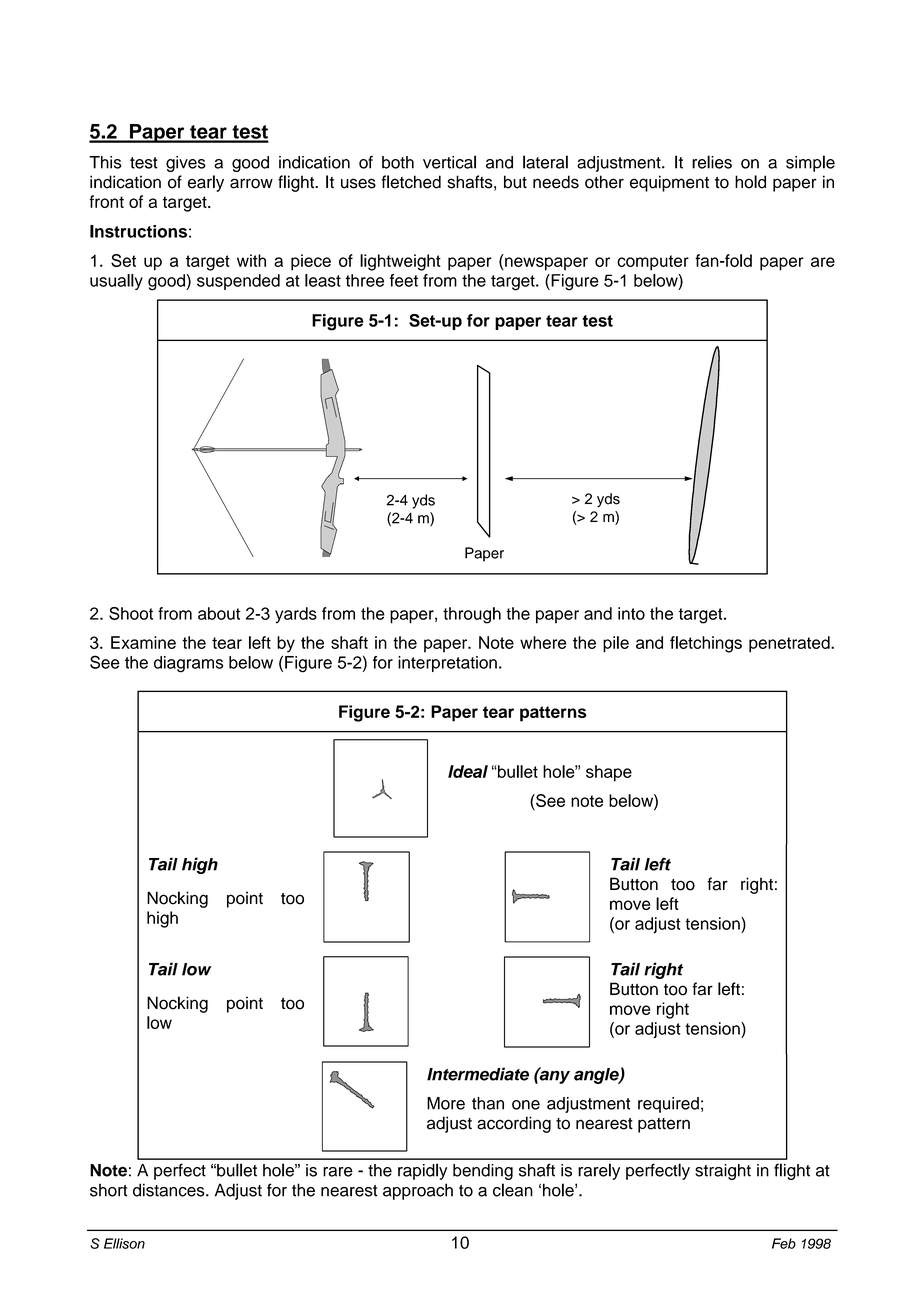 This page has height=1308, width=924. I want to click on required, so click(668, 1105).
